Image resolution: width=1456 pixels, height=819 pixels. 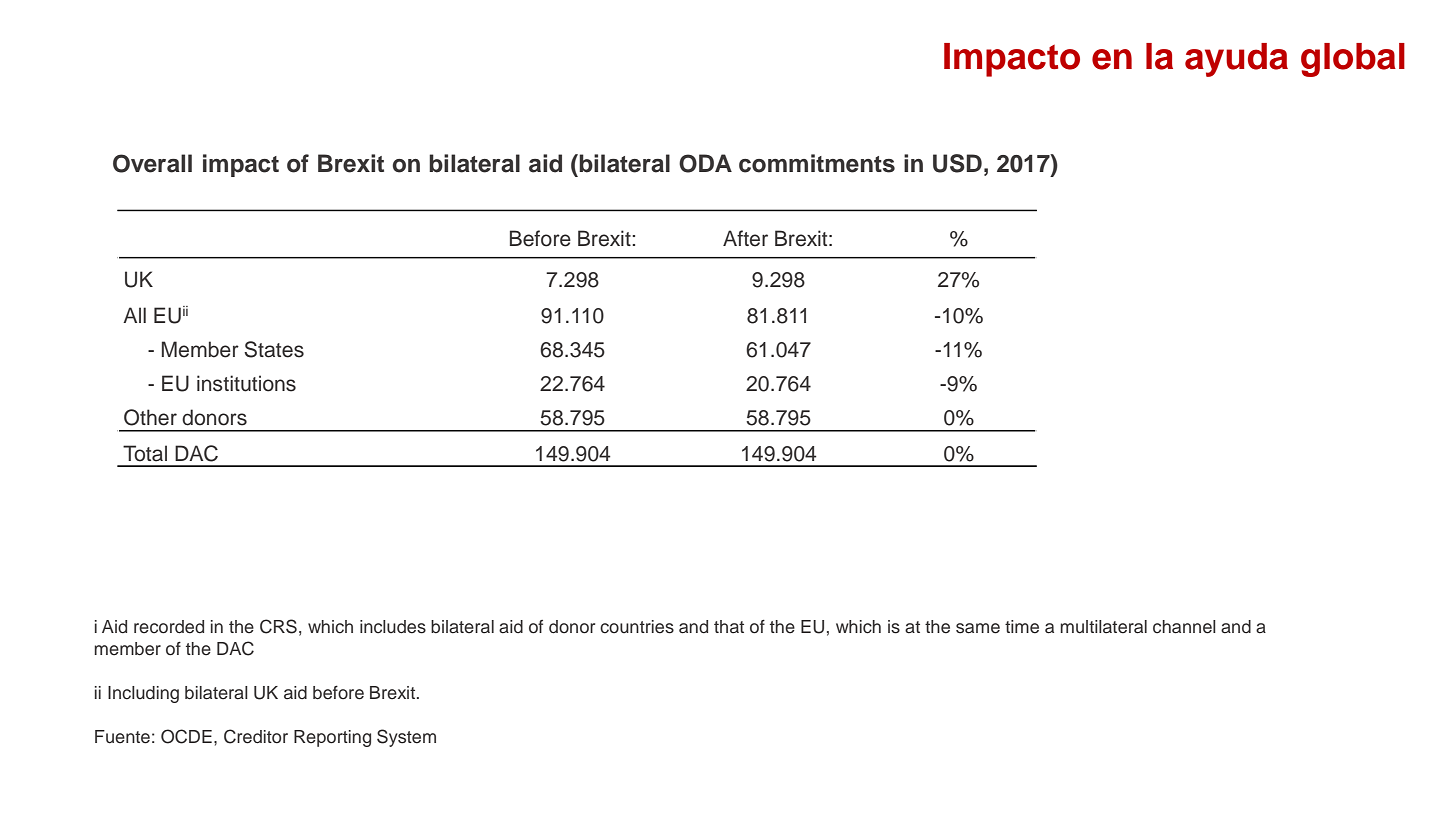 I want to click on ayuda, so click(x=1236, y=60).
